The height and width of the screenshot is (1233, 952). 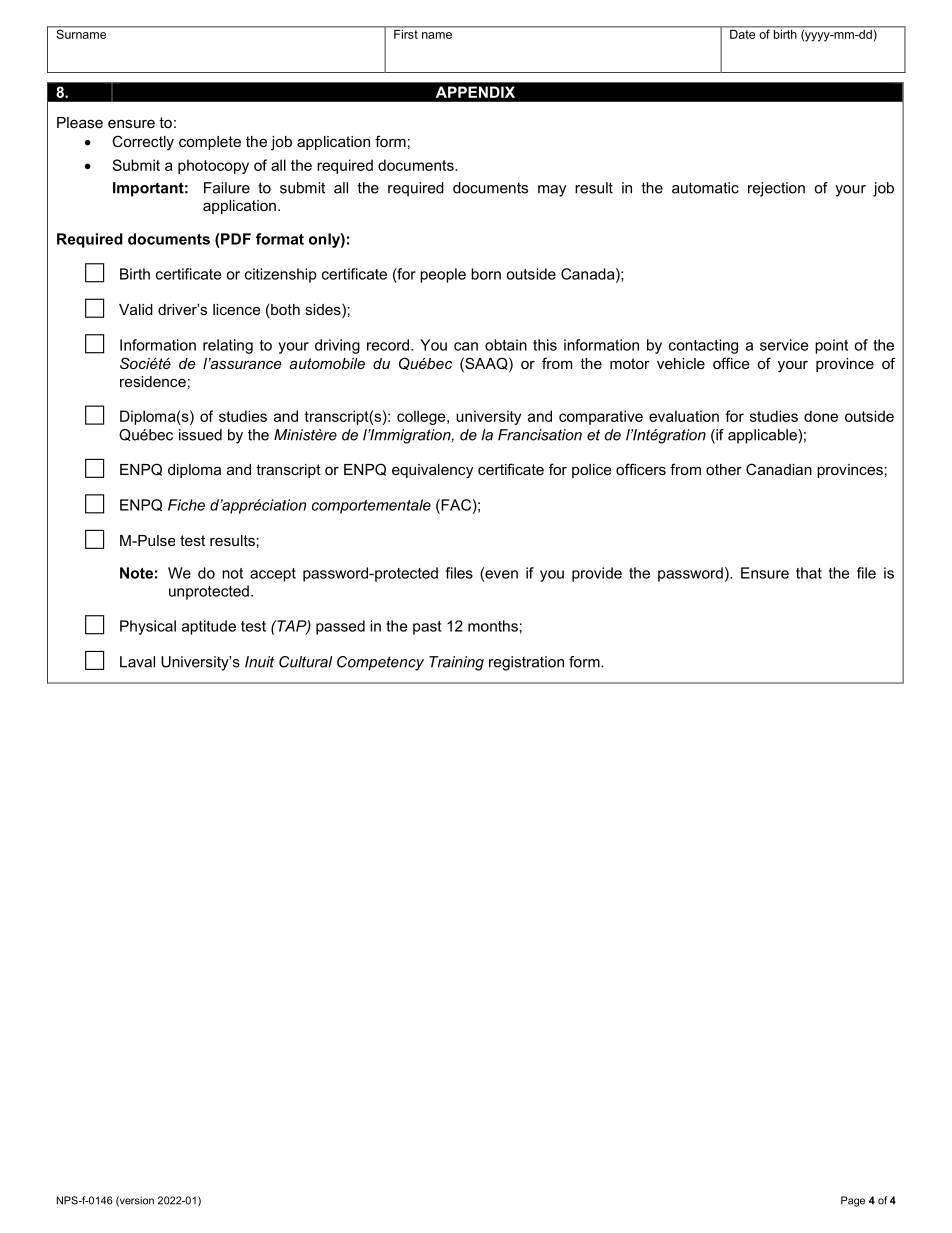 What do you see at coordinates (143, 143) in the screenshot?
I see `Correctly` at bounding box center [143, 143].
